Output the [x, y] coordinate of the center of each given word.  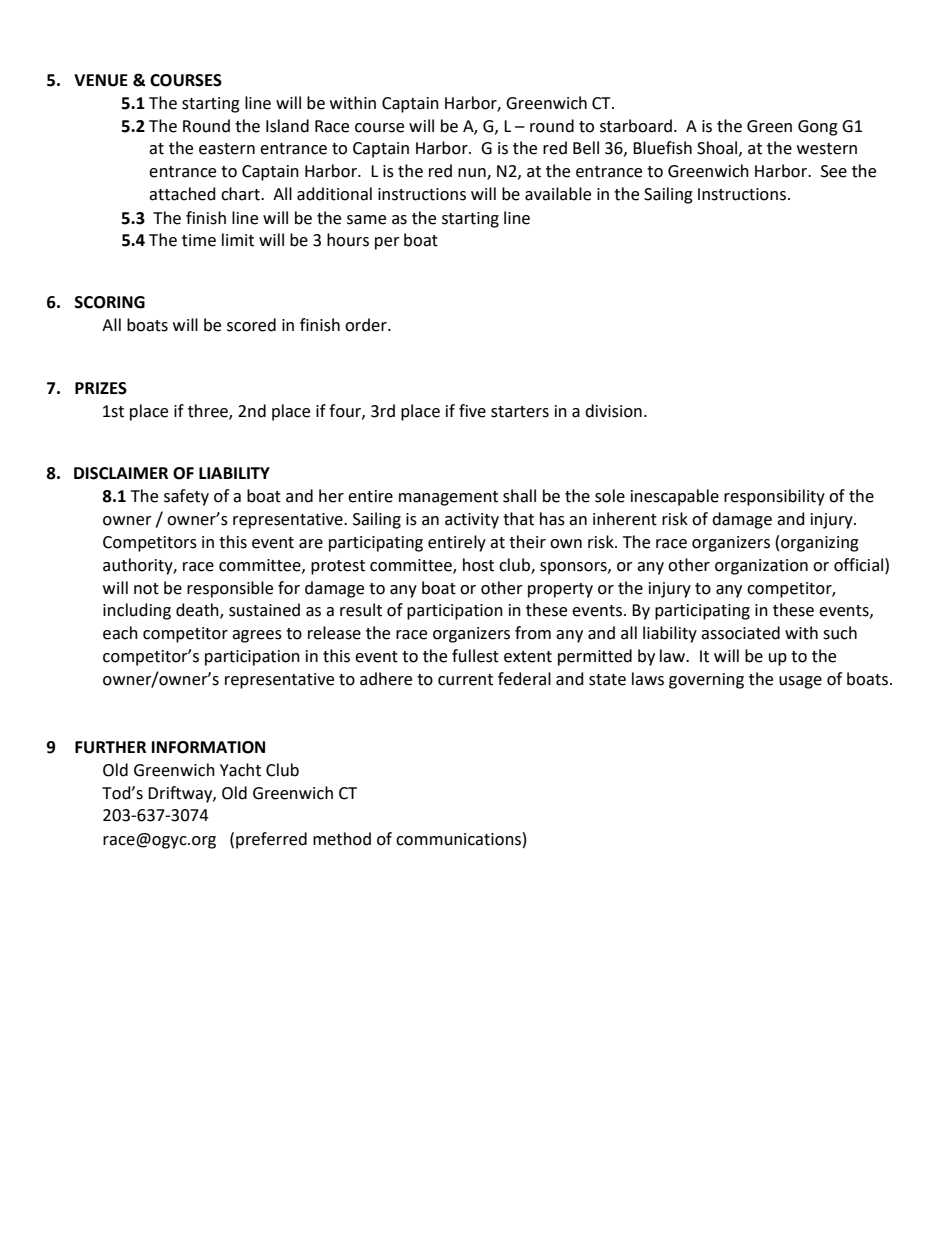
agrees [257, 636]
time [199, 240]
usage [800, 682]
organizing [820, 544]
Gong [818, 128]
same [366, 220]
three [209, 411]
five [472, 411]
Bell [586, 148]
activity [472, 521]
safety [186, 497]
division [613, 411]
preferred [271, 840]
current [465, 680]
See [834, 171]
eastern [227, 149]
